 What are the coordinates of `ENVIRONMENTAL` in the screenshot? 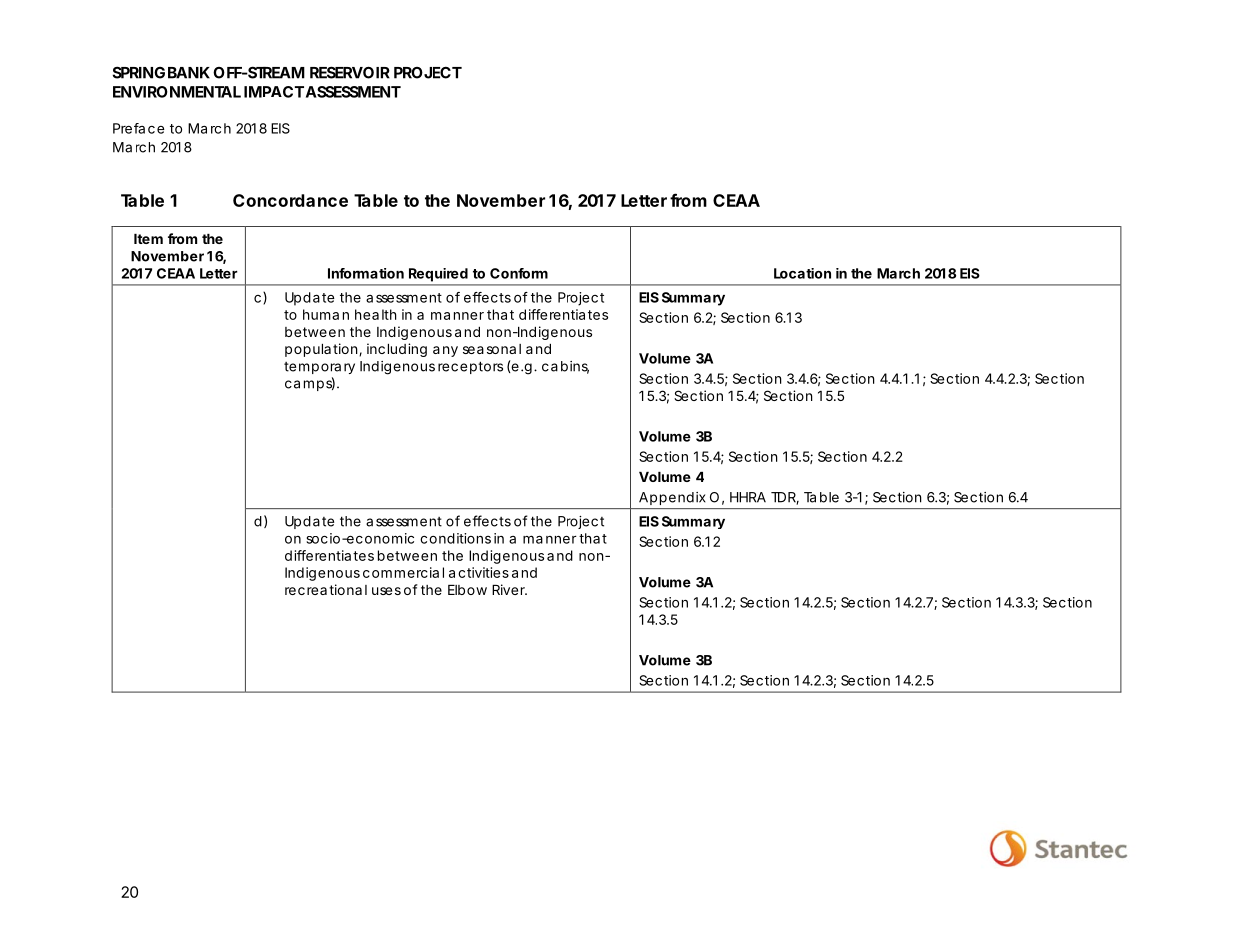 It's located at (177, 92).
